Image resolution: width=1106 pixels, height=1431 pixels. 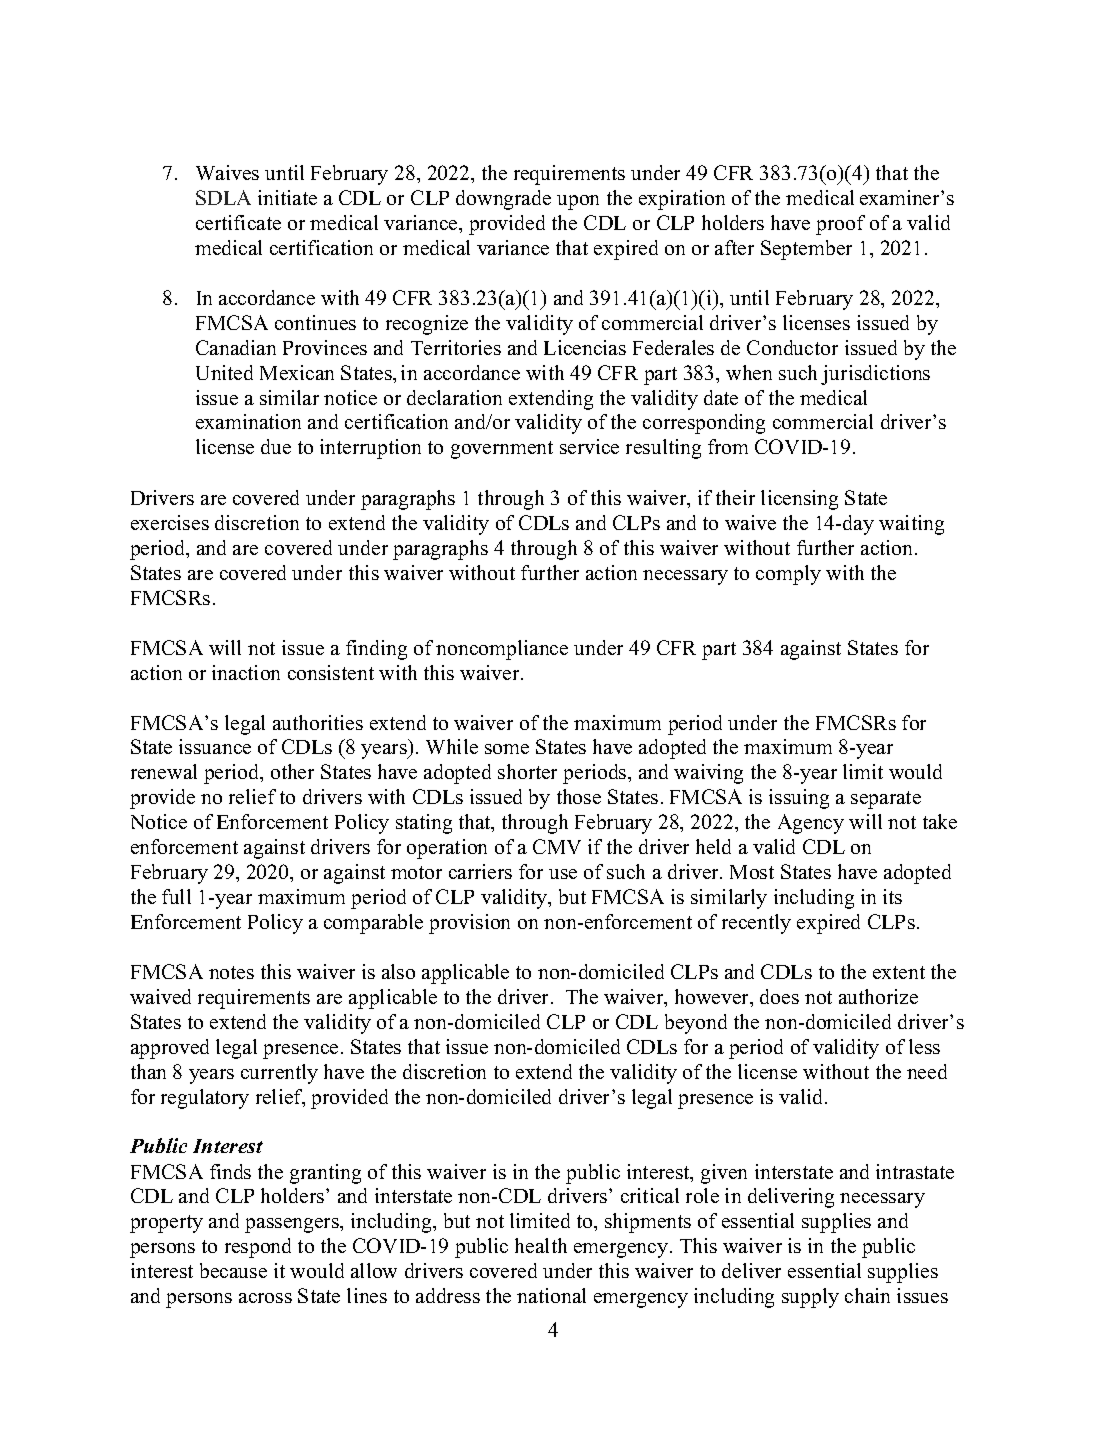 I want to click on certificate, so click(x=238, y=222).
